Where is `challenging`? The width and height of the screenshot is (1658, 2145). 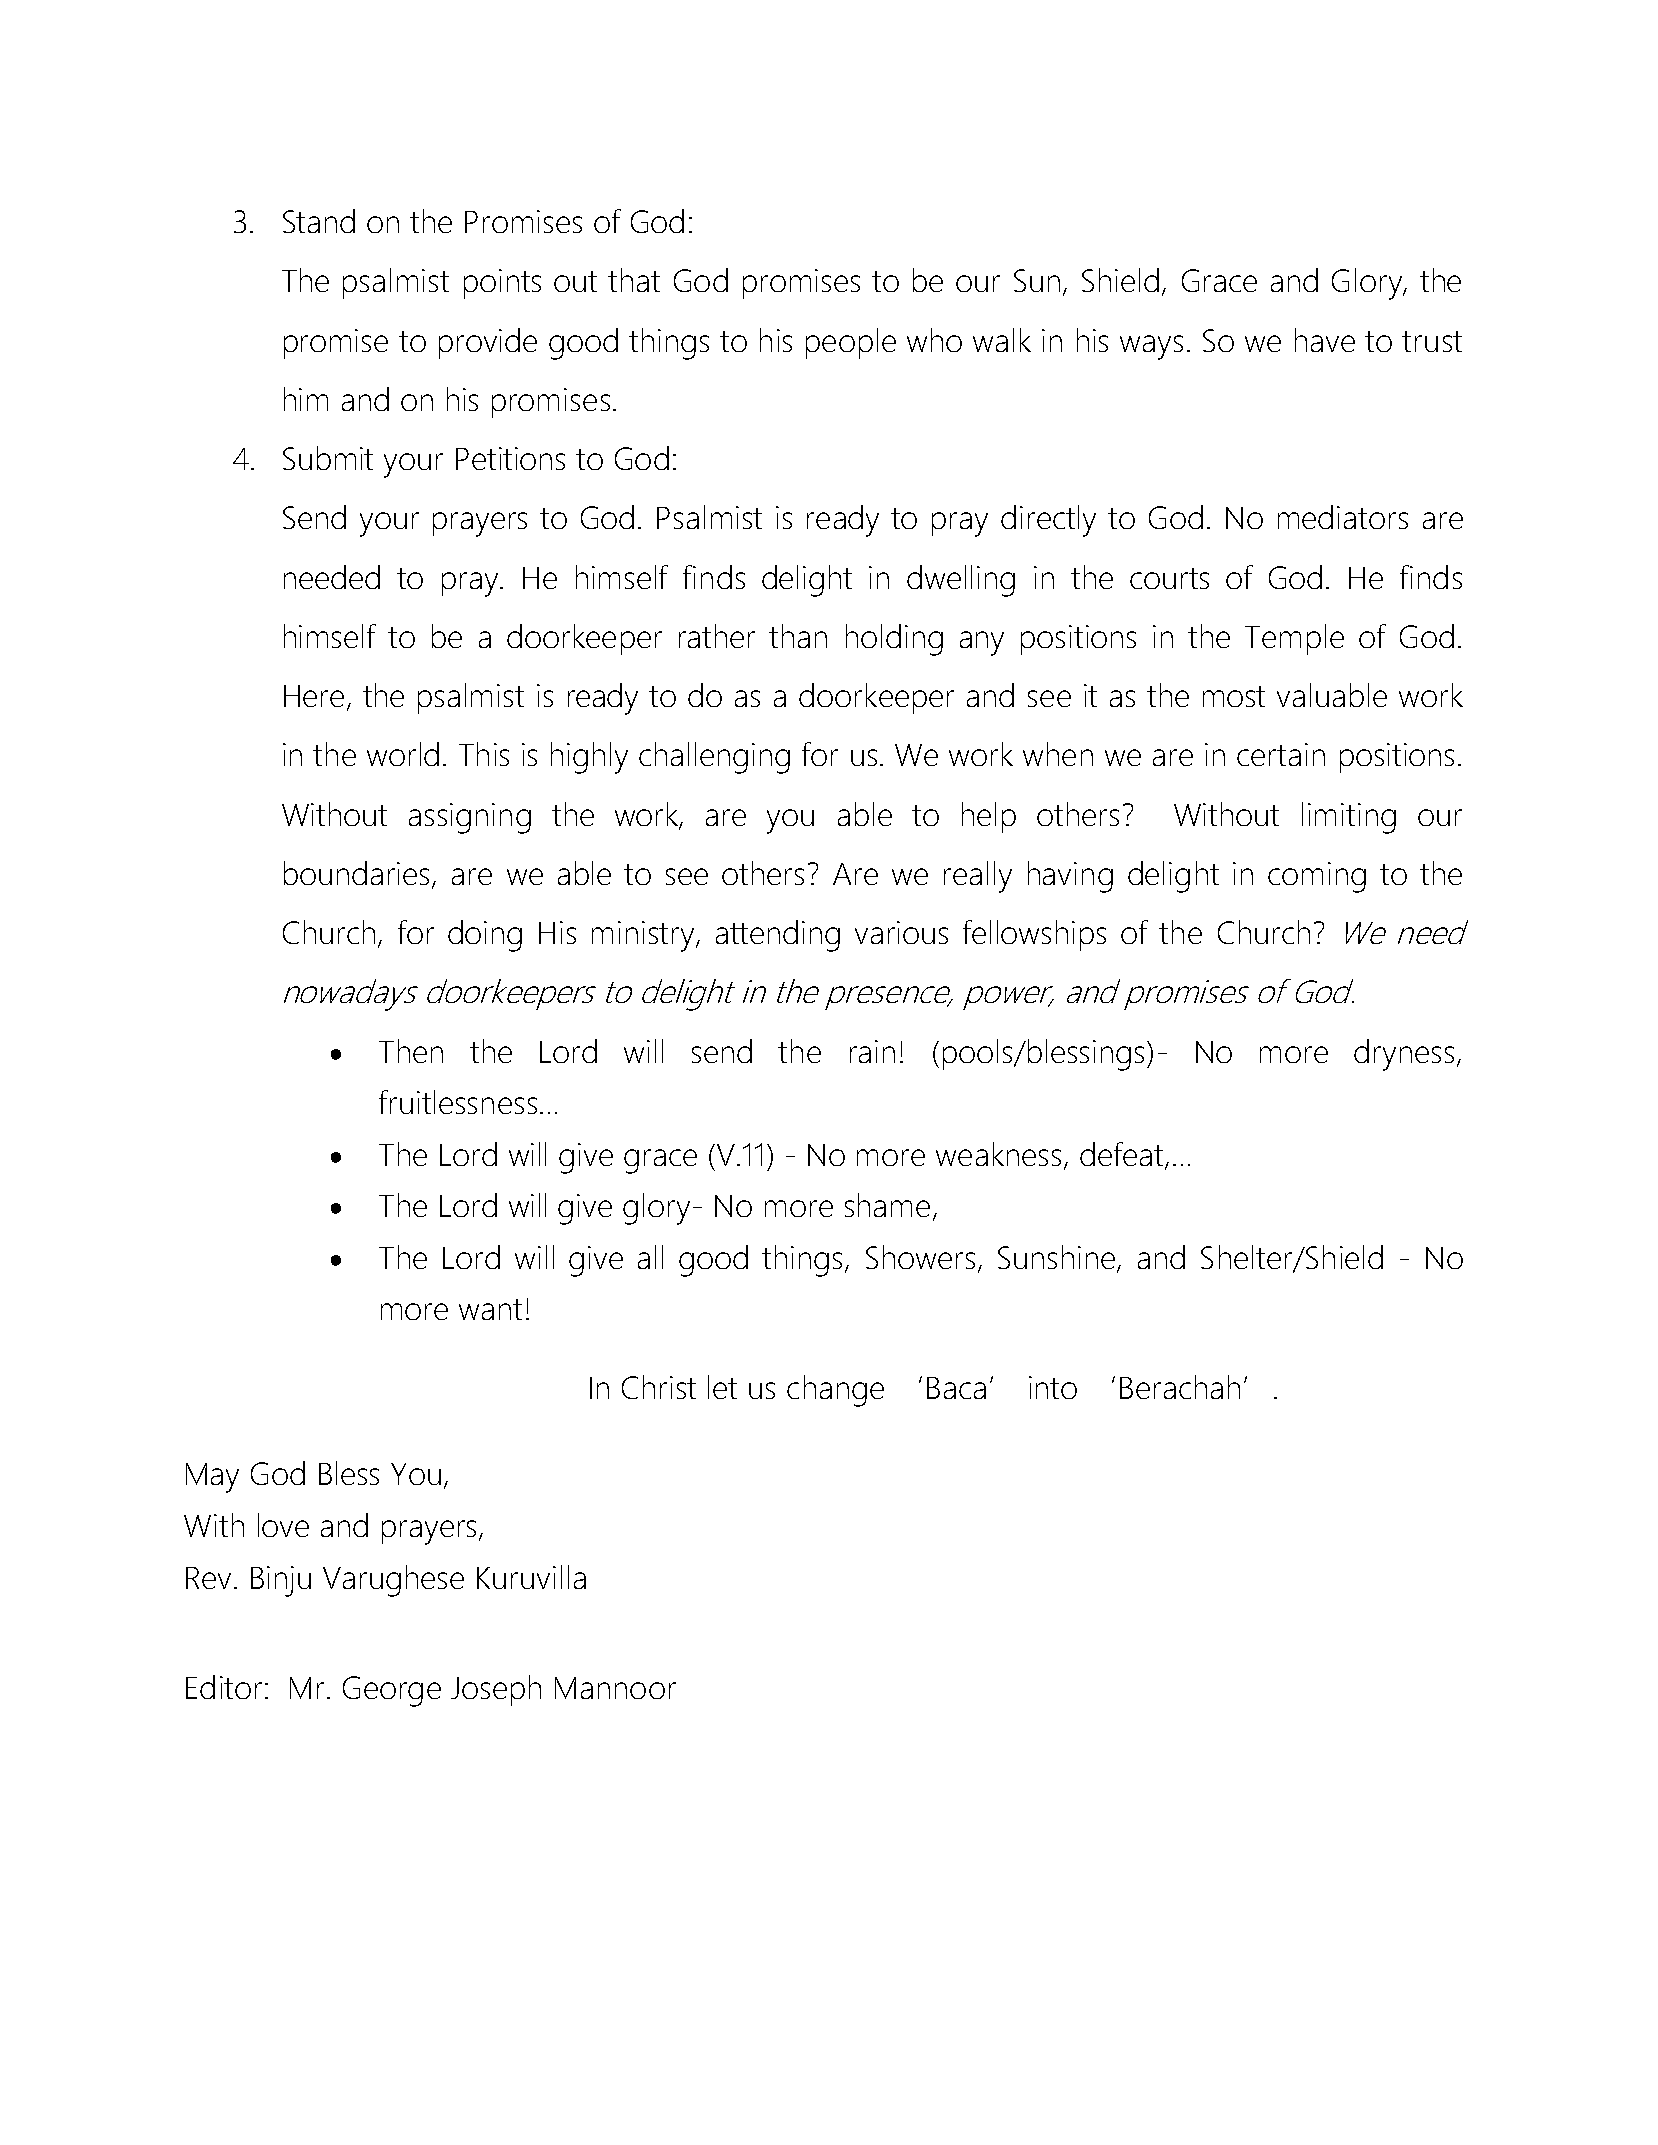 challenging is located at coordinates (714, 758).
